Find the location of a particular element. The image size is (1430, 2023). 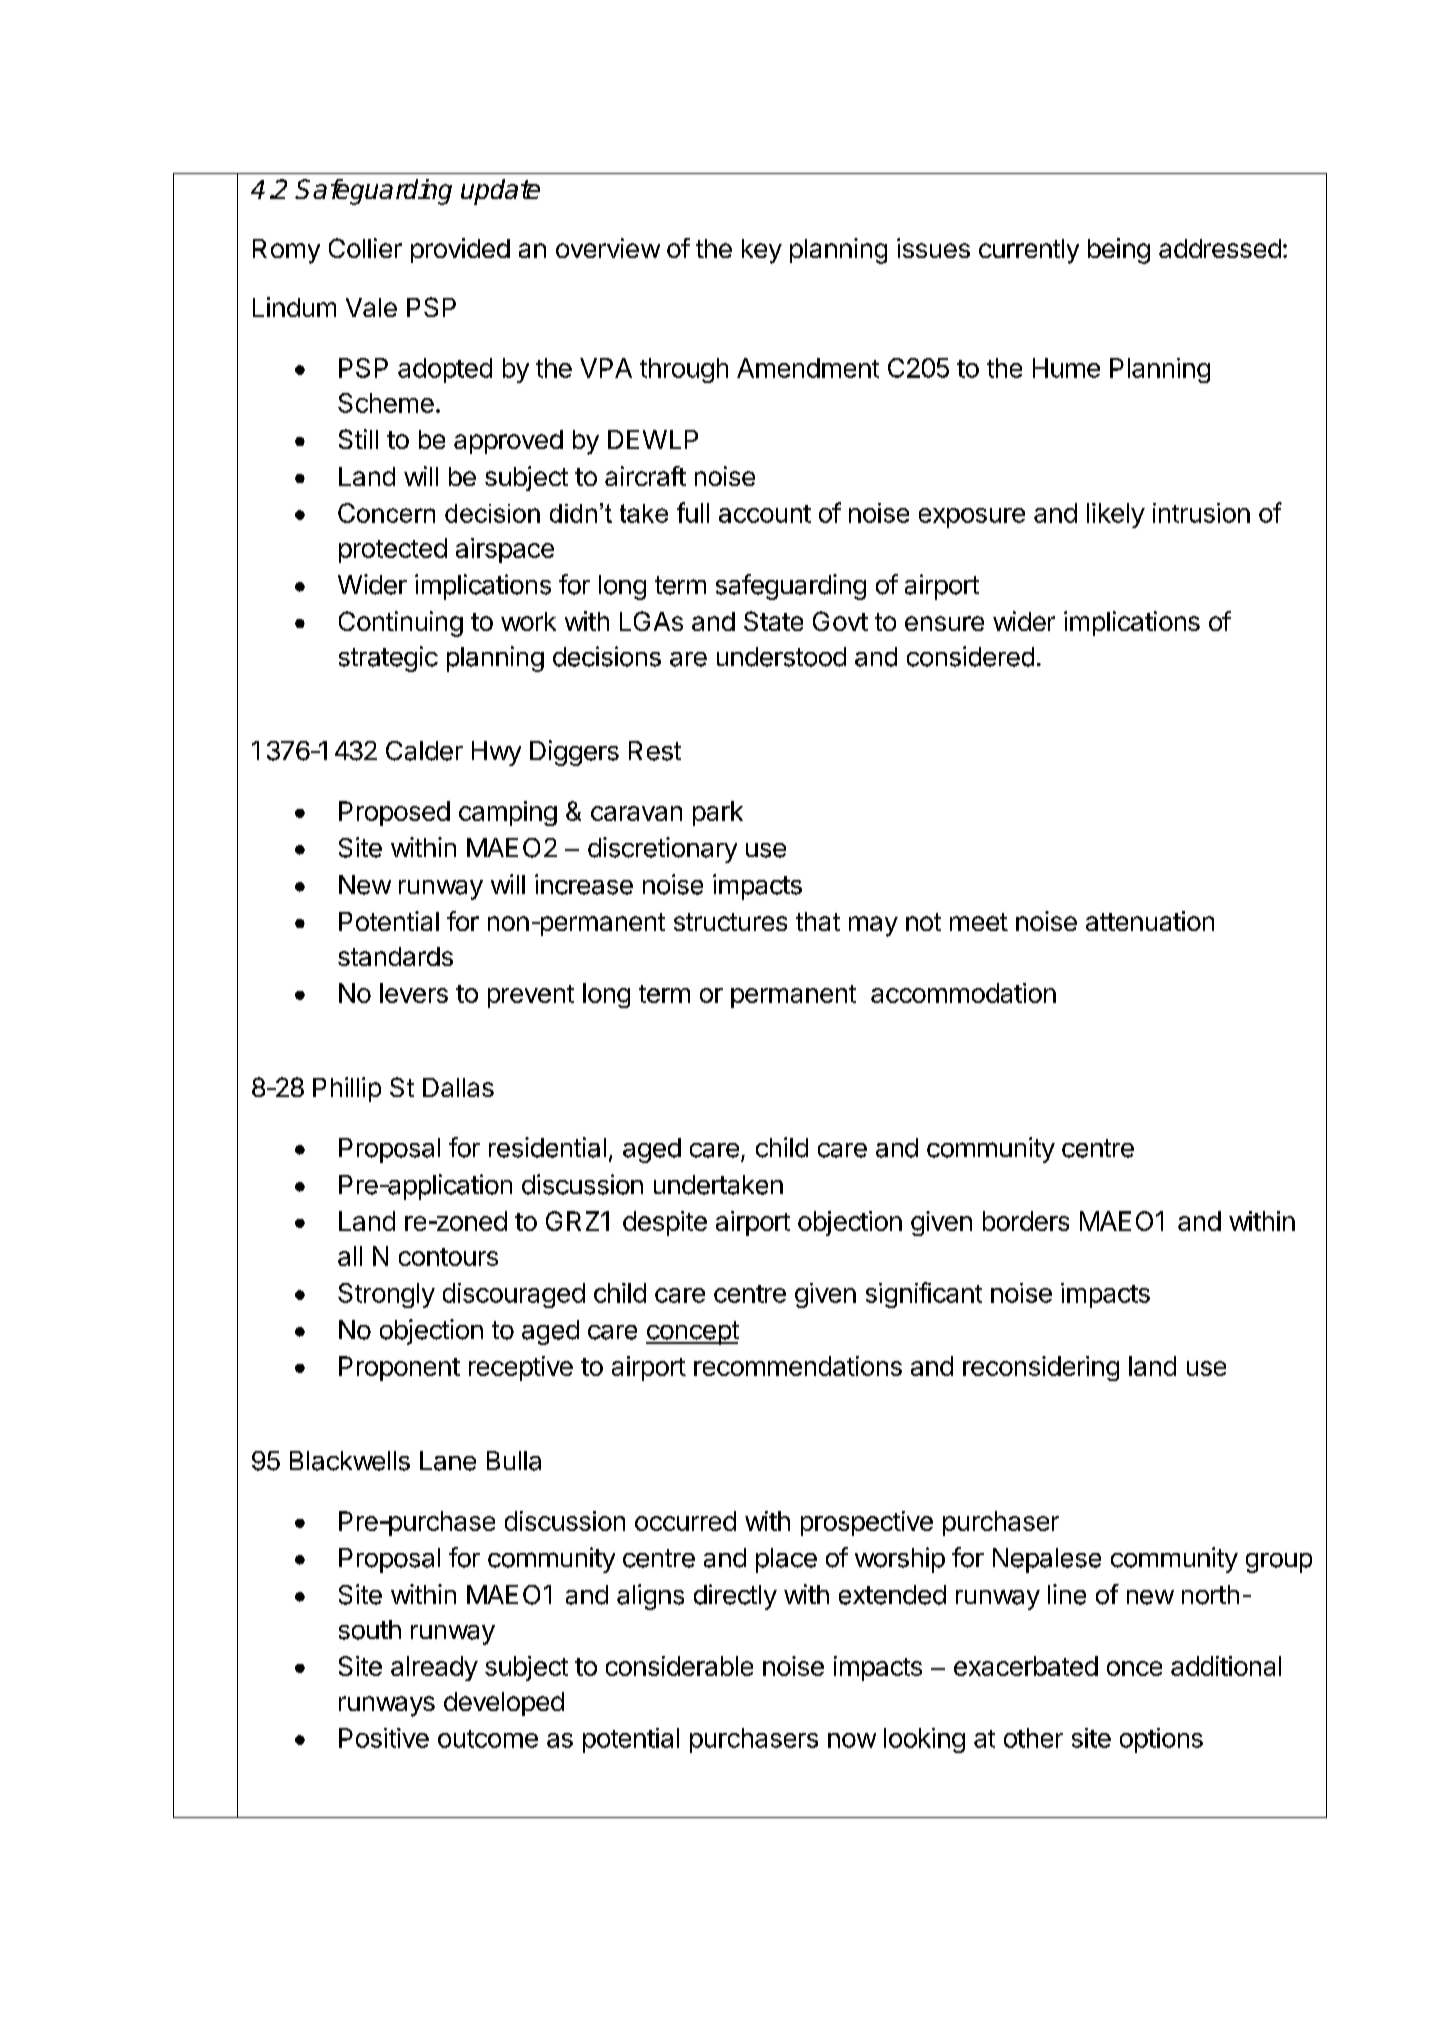

Collier is located at coordinates (365, 248).
